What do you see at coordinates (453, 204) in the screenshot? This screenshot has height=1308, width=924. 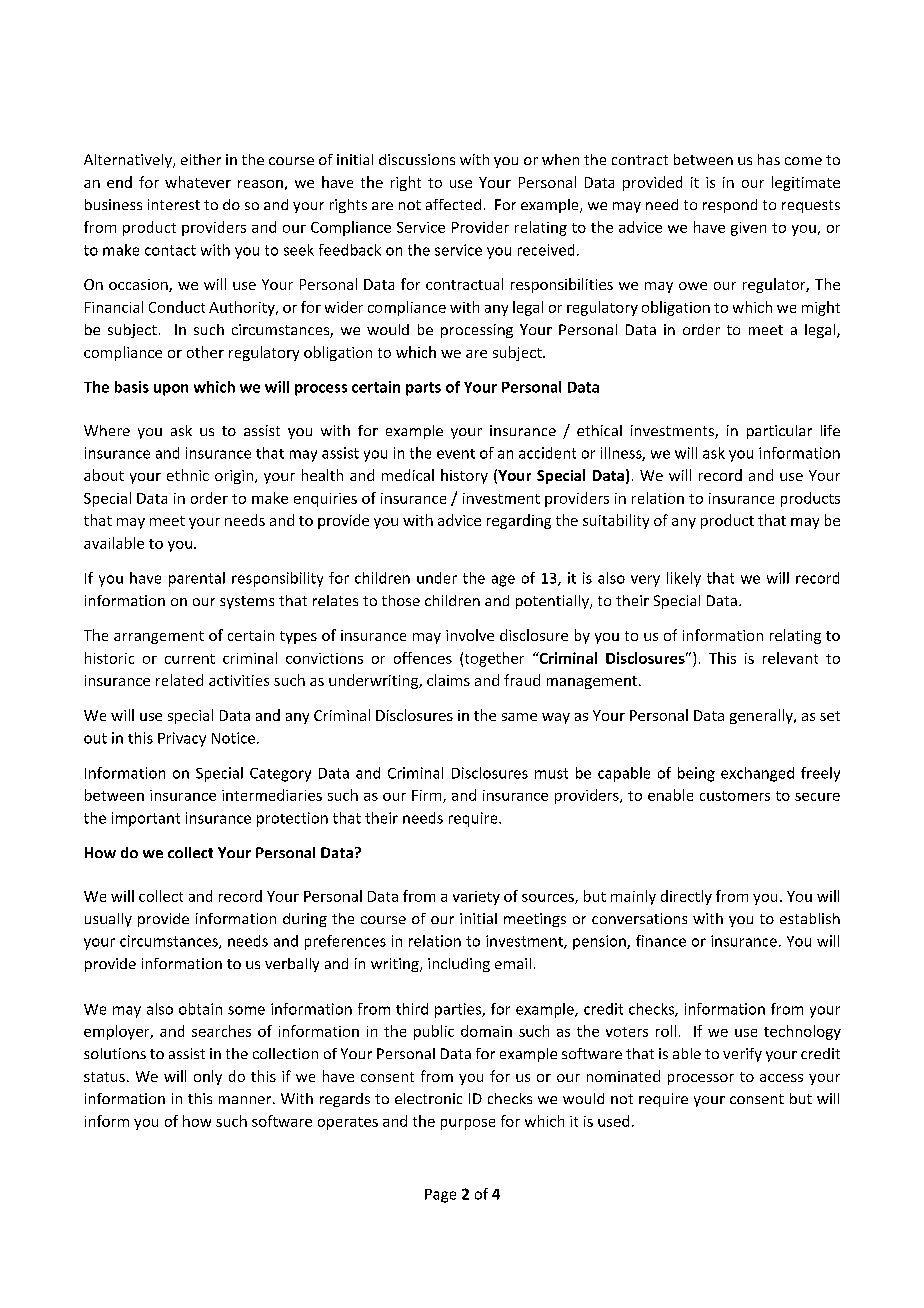 I see `affected` at bounding box center [453, 204].
